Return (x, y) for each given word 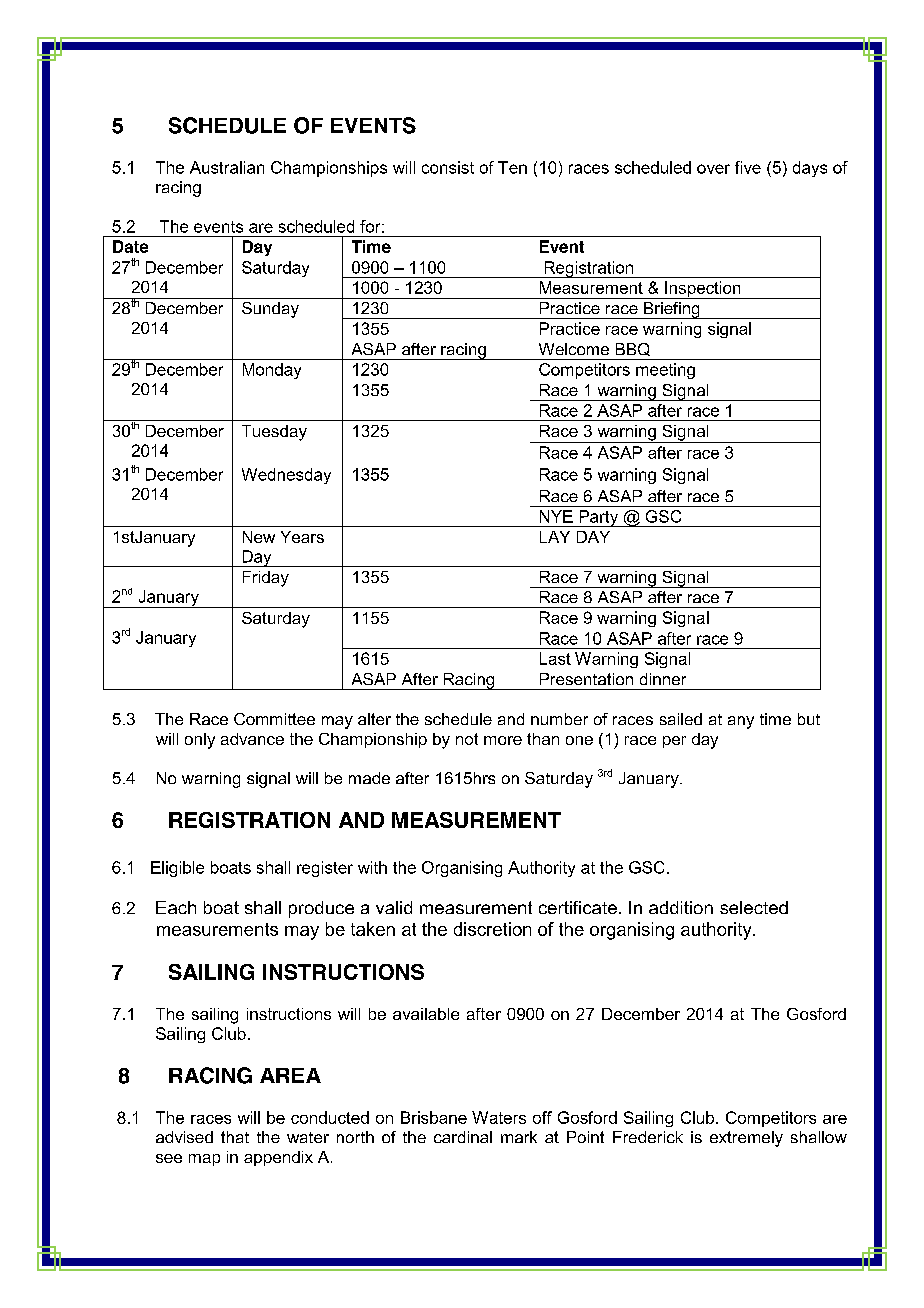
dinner (663, 679)
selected (754, 907)
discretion (492, 929)
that (235, 1137)
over (713, 169)
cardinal (463, 1137)
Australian (227, 167)
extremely (746, 1139)
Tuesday (274, 433)
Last (555, 658)
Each (176, 907)
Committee (274, 719)
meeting (665, 371)
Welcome (574, 349)
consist (448, 167)
